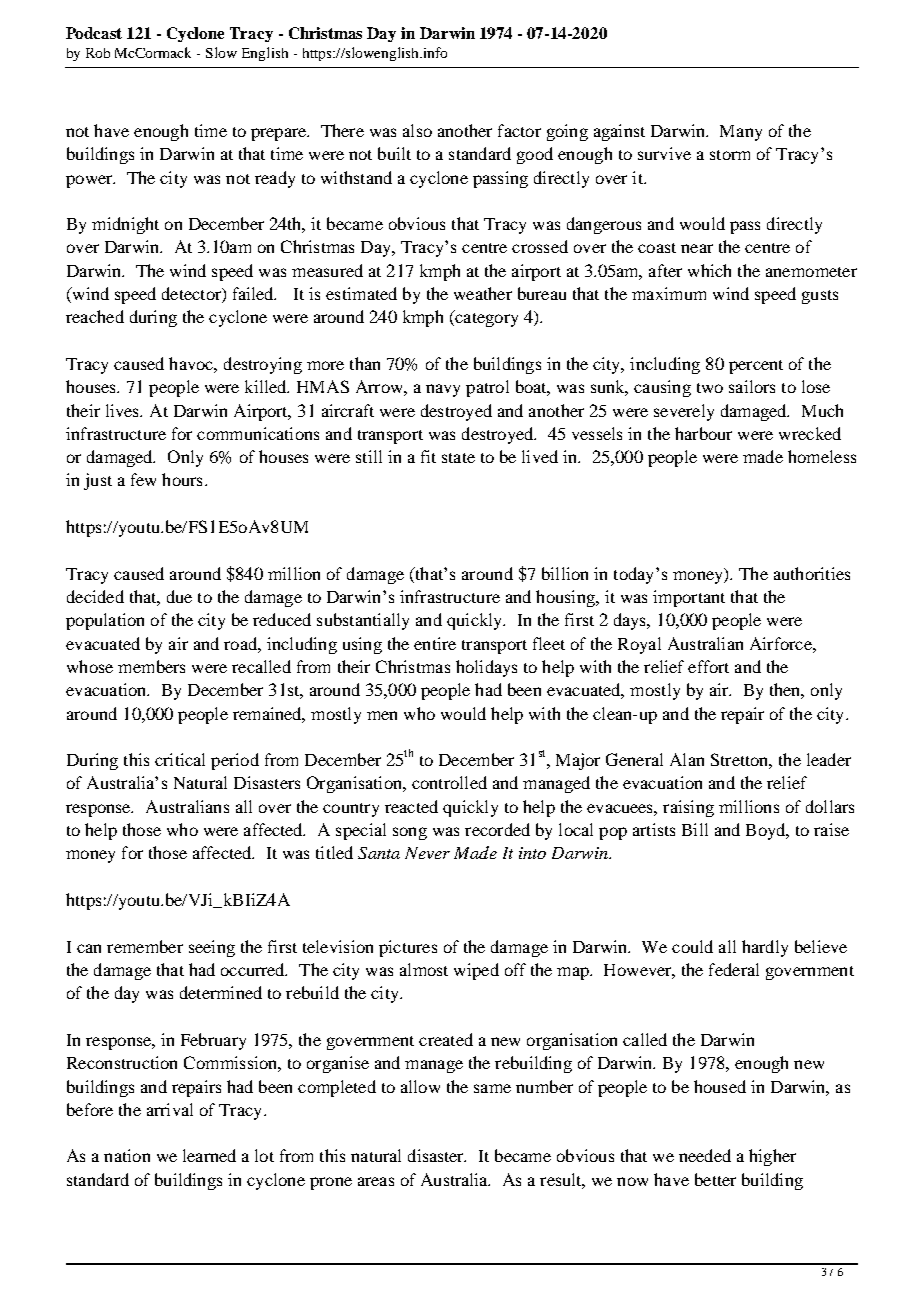 The width and height of the screenshot is (924, 1308). What do you see at coordinates (772, 1157) in the screenshot?
I see `higher` at bounding box center [772, 1157].
